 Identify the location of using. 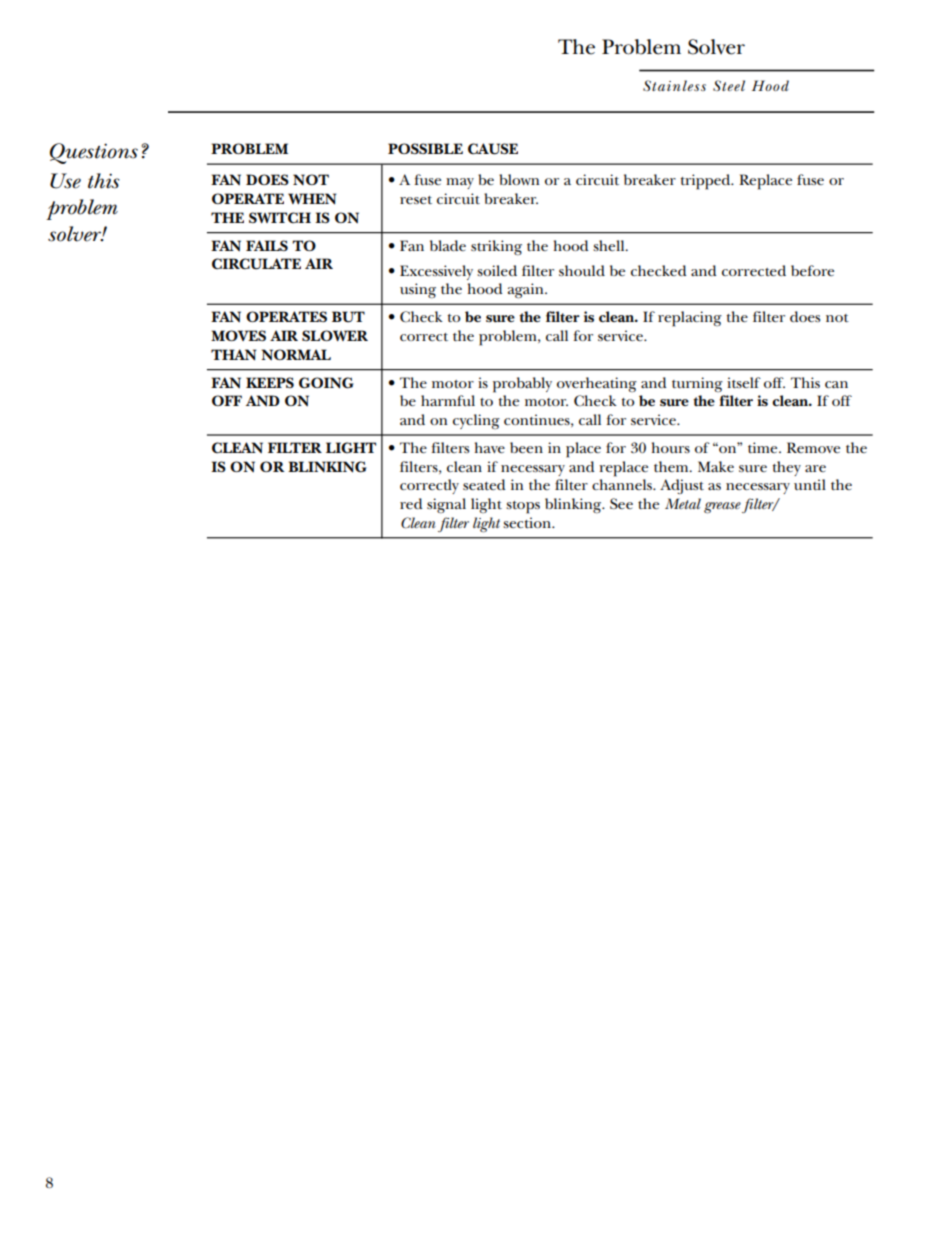
(418, 291).
